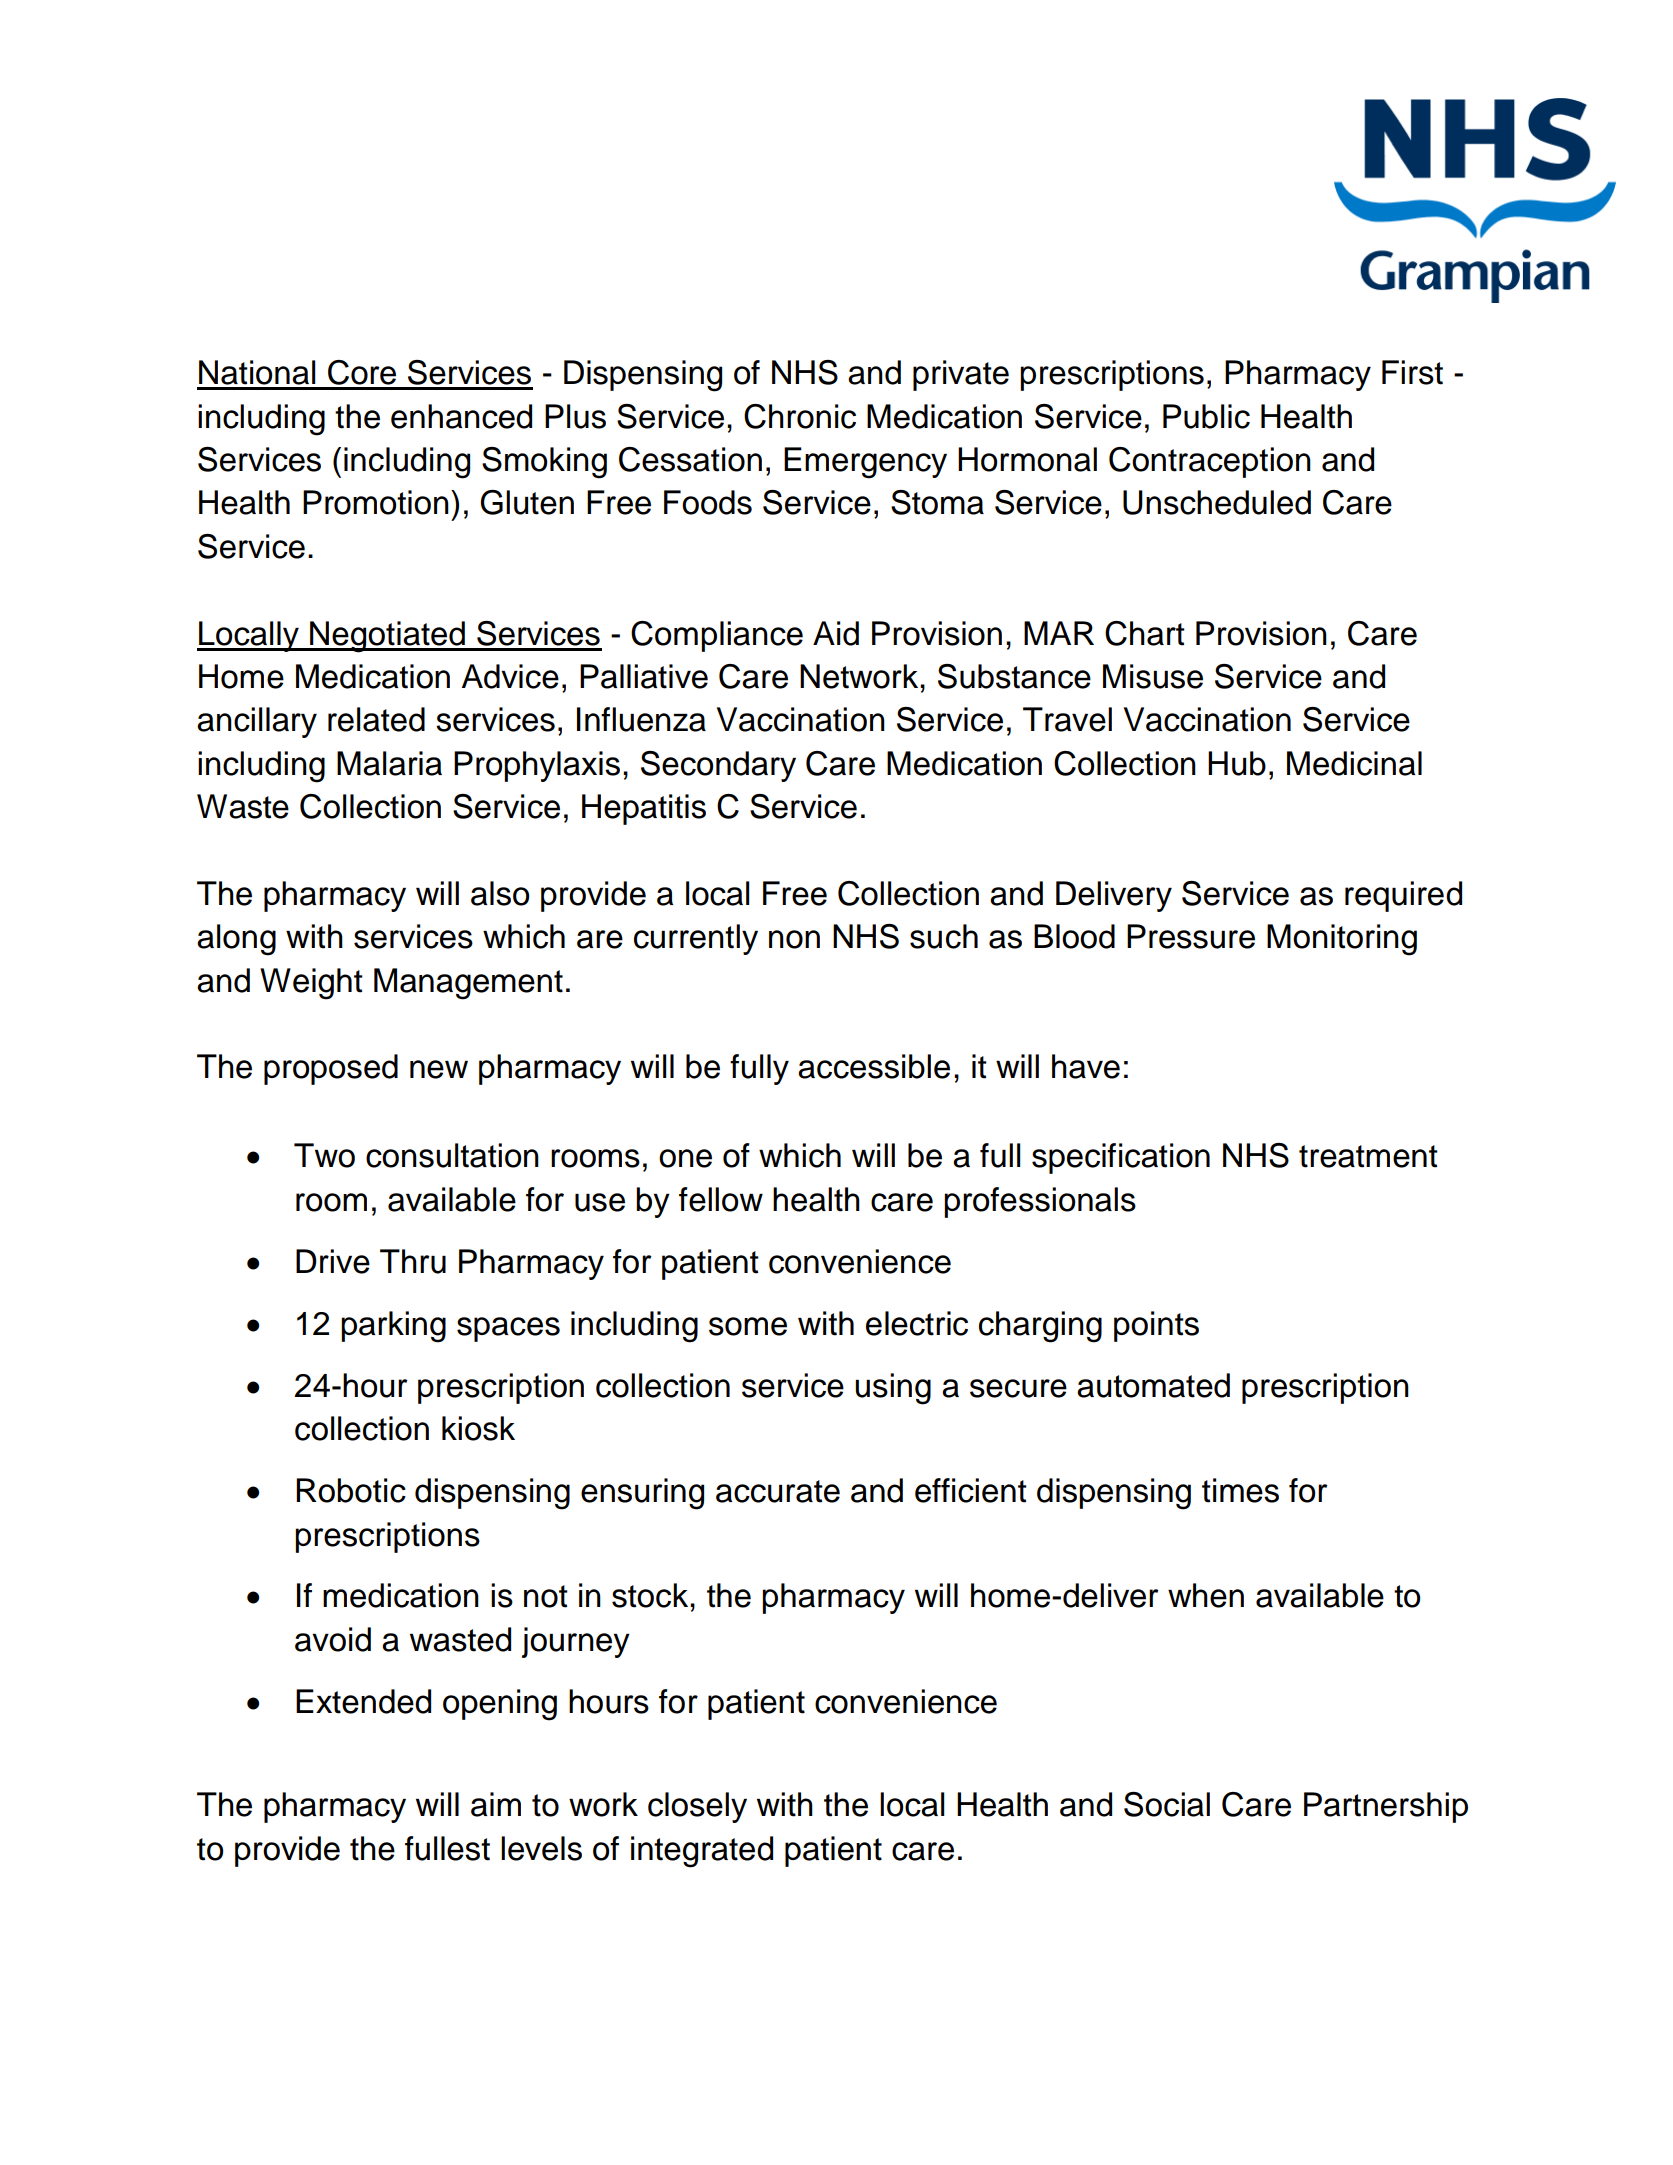 The height and width of the document is (2165, 1673). I want to click on Chronic, so click(800, 416).
